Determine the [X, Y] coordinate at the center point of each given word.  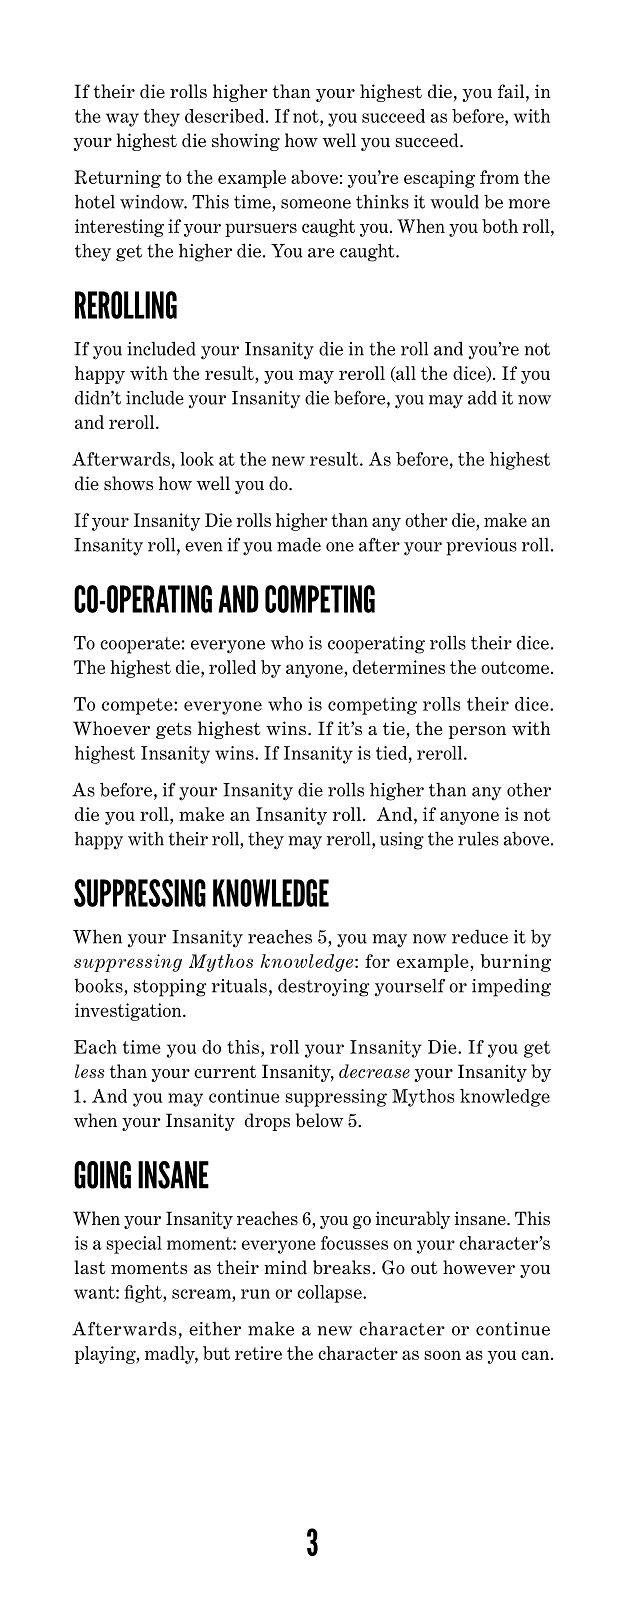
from [499, 177]
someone [316, 204]
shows [128, 483]
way [122, 120]
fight [144, 1294]
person [477, 732]
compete [138, 706]
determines [399, 667]
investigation [129, 1012]
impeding [511, 987]
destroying [324, 987]
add [482, 397]
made [299, 544]
